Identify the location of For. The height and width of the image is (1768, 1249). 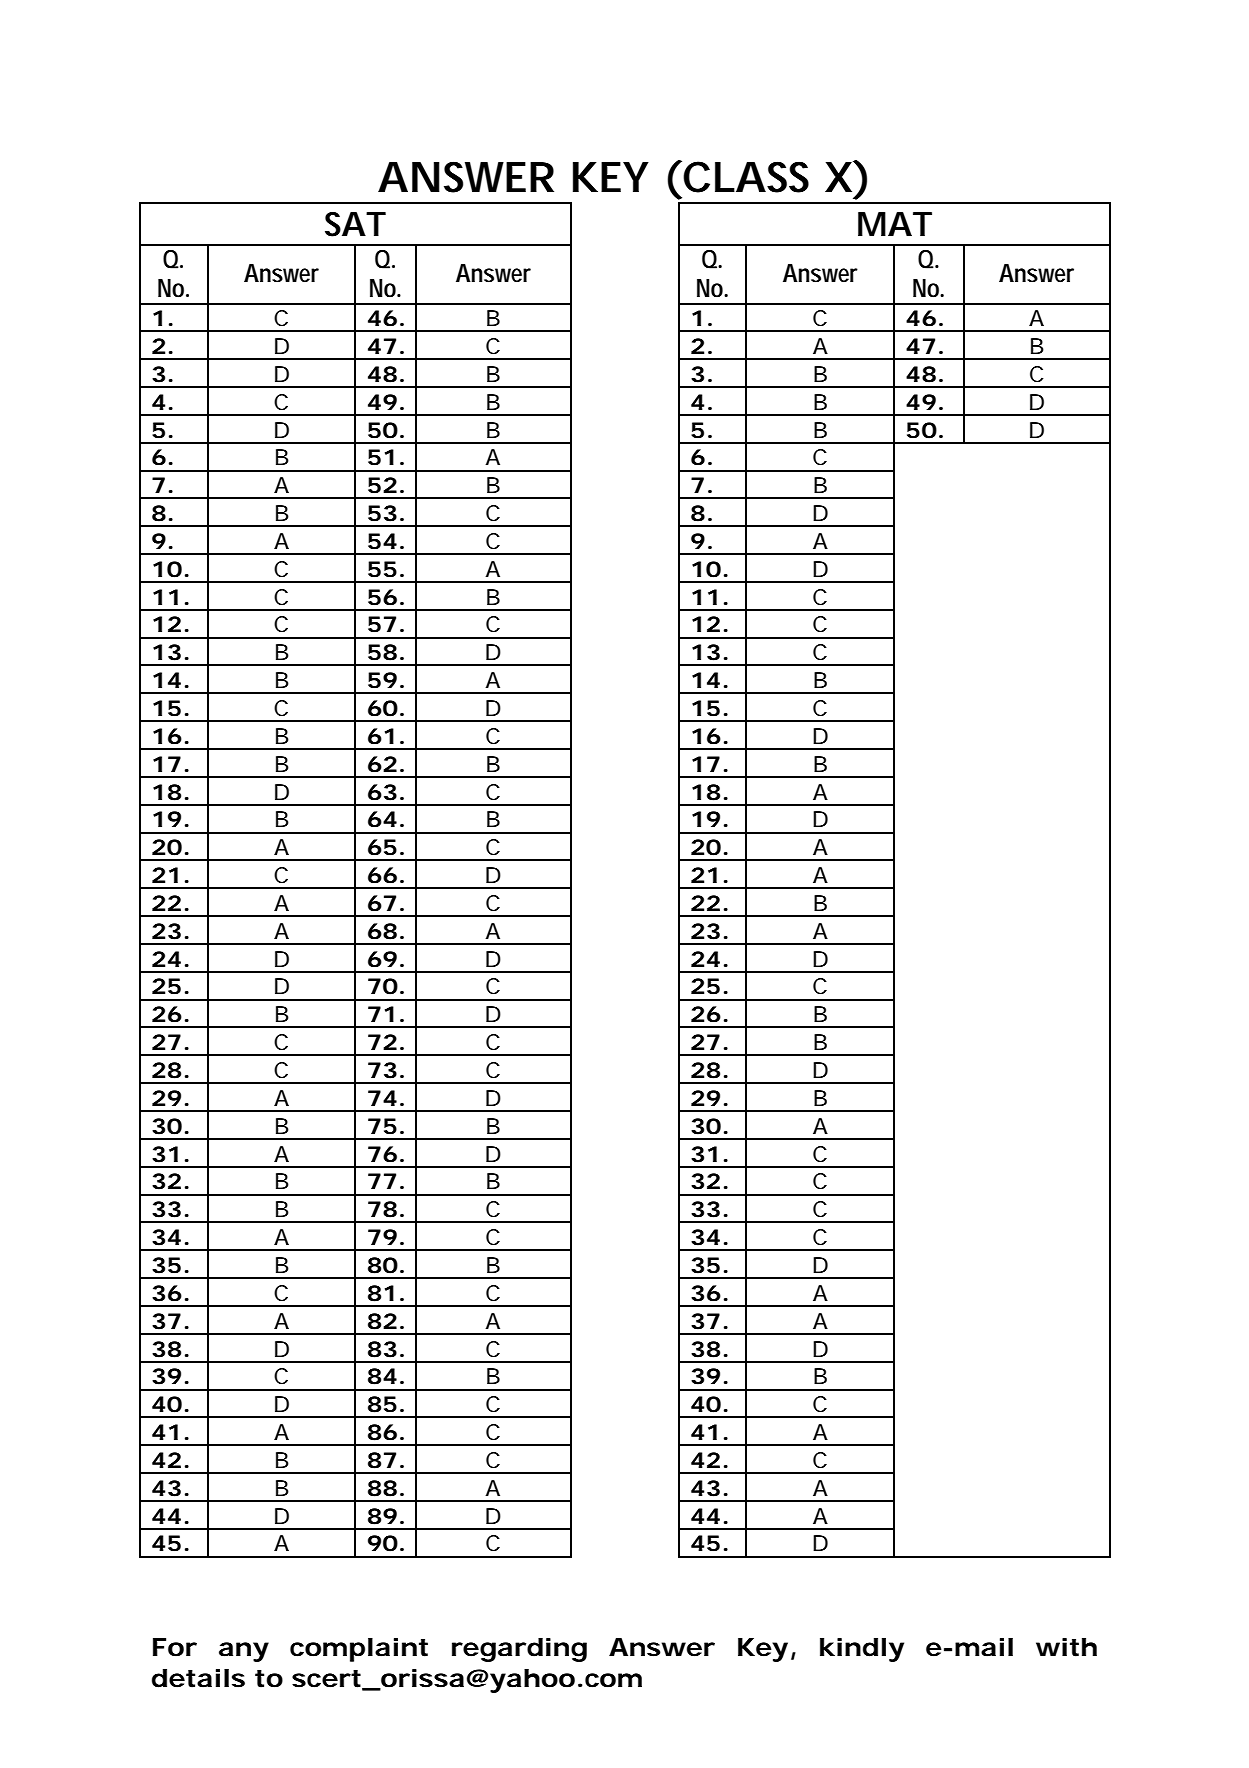
(175, 1647).
